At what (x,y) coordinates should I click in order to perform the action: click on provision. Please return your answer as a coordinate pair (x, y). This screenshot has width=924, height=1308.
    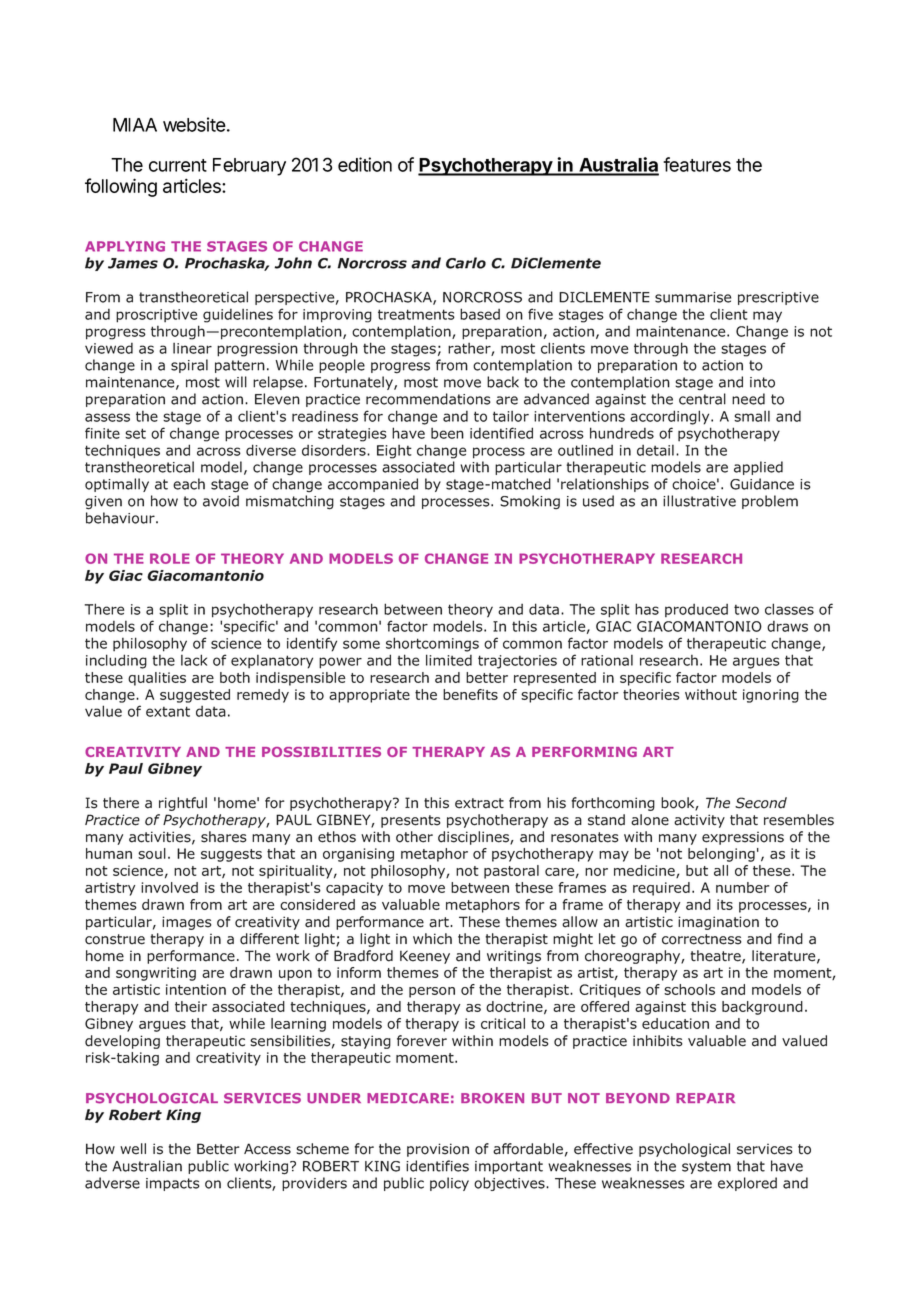
    Looking at the image, I should click on (438, 1150).
